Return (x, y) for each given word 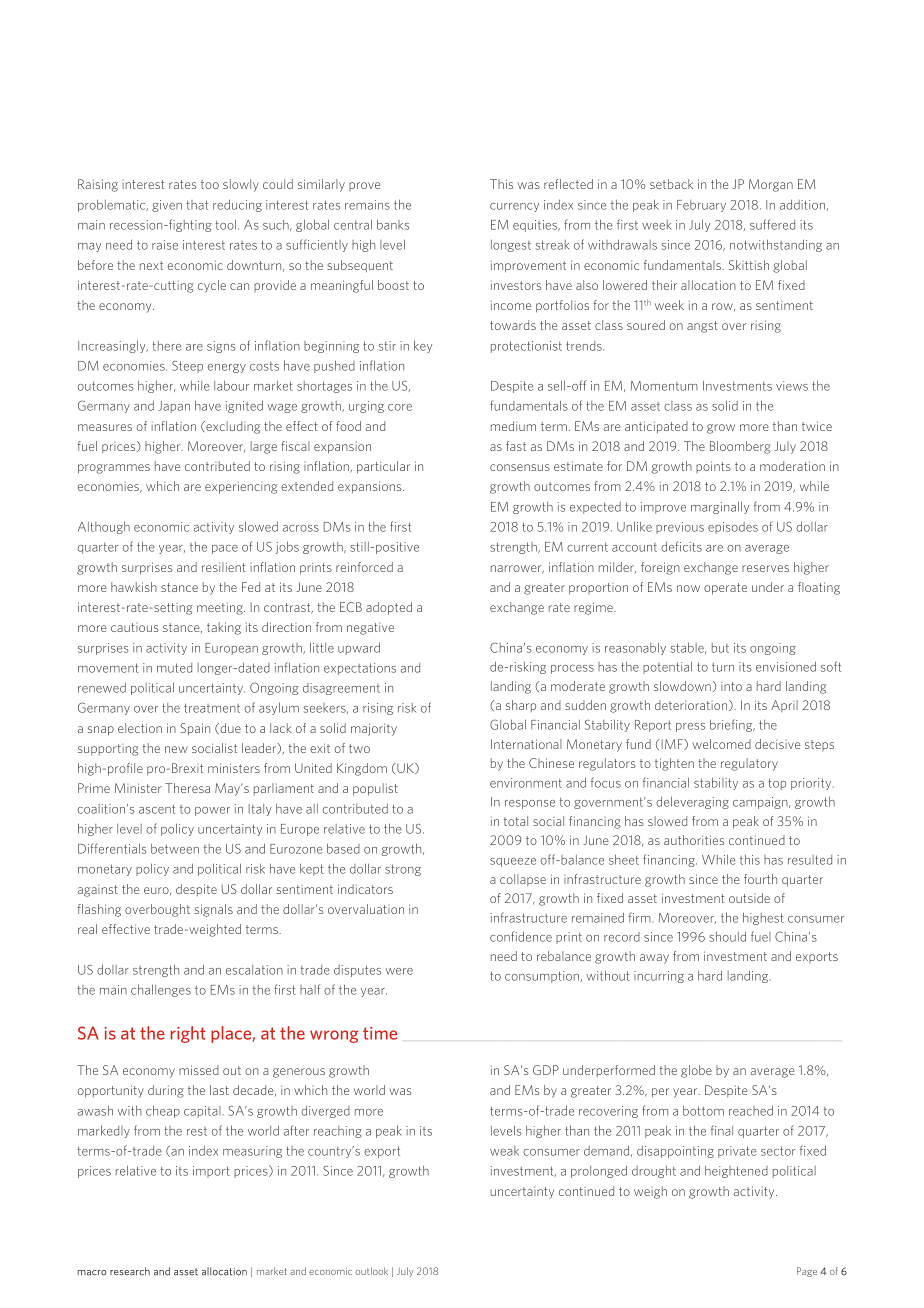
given (167, 206)
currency (514, 207)
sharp (521, 706)
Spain (195, 729)
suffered (772, 224)
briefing (732, 725)
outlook (371, 1271)
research (130, 1271)
